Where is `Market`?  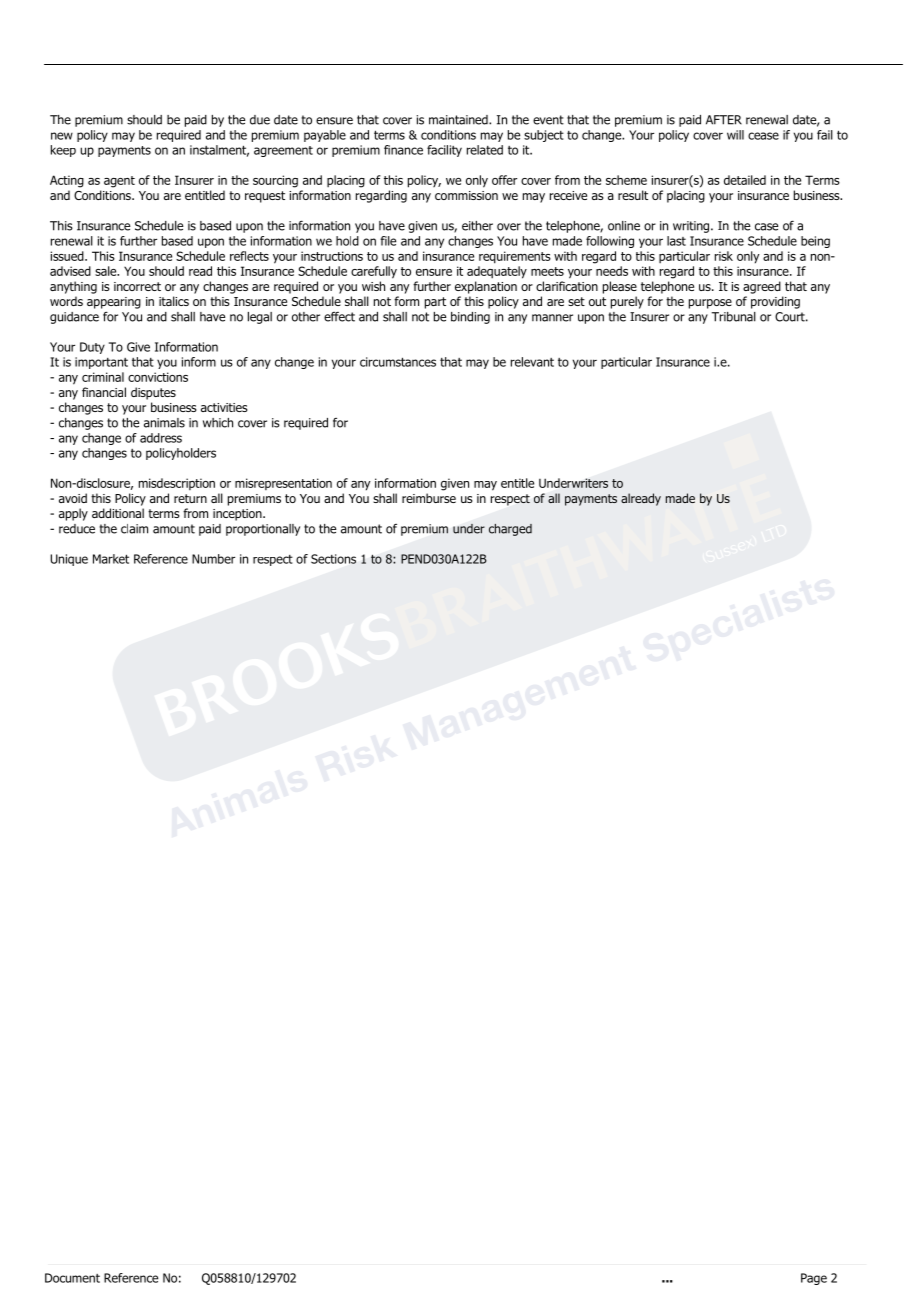 Market is located at coordinates (111, 559).
